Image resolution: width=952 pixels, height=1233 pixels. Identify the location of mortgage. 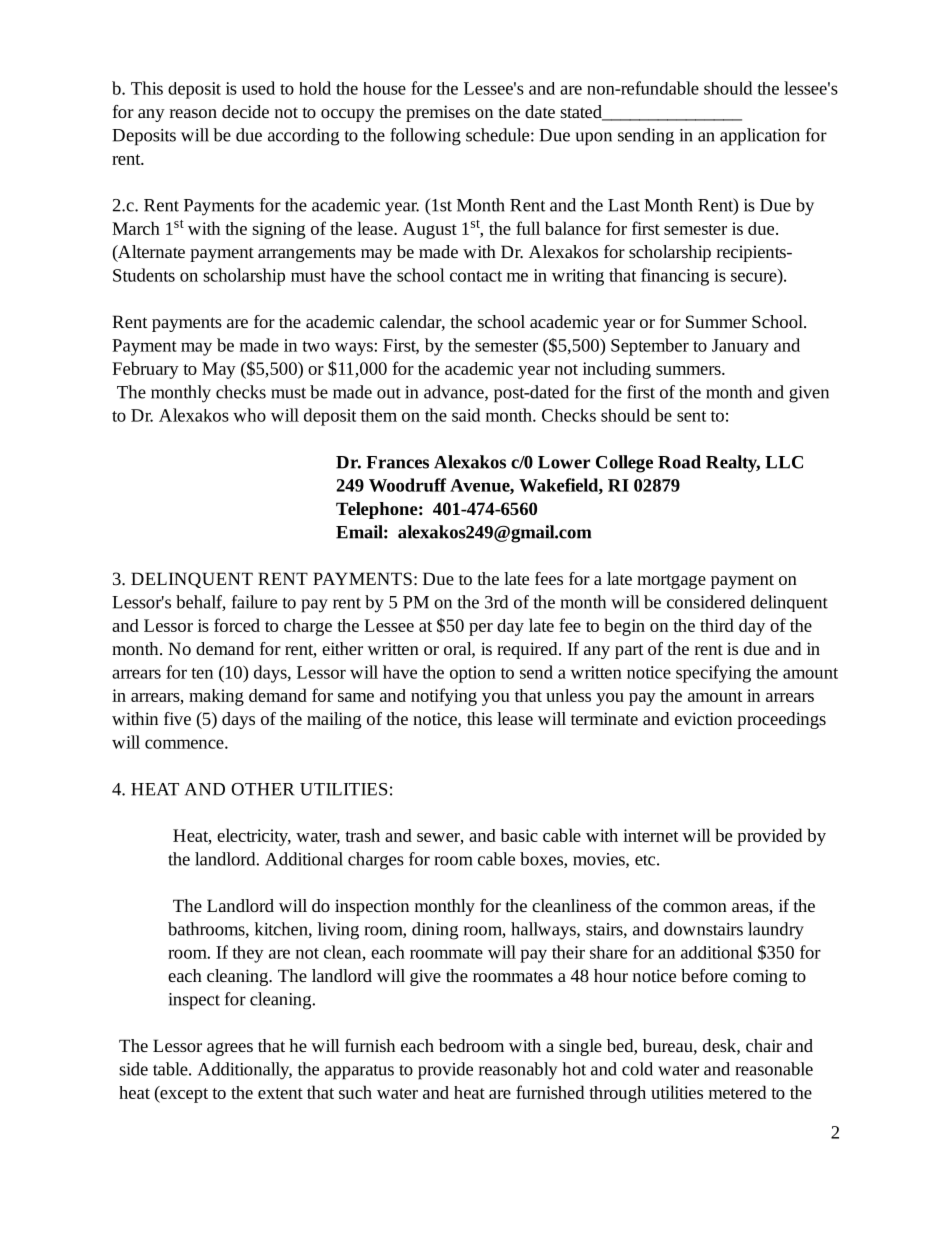
(671, 581).
